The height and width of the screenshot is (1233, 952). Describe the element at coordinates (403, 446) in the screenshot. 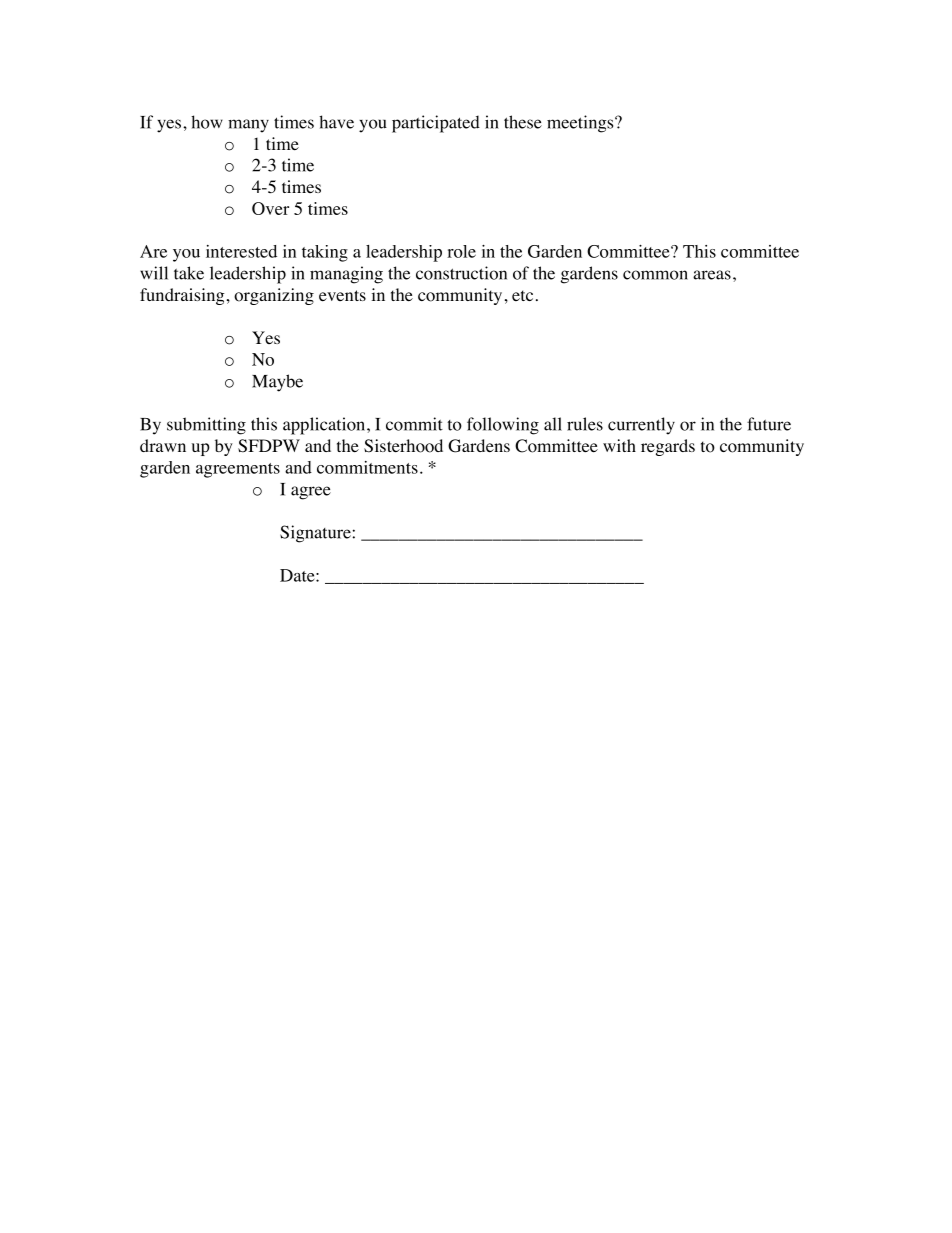

I see `Sisterhood` at that location.
